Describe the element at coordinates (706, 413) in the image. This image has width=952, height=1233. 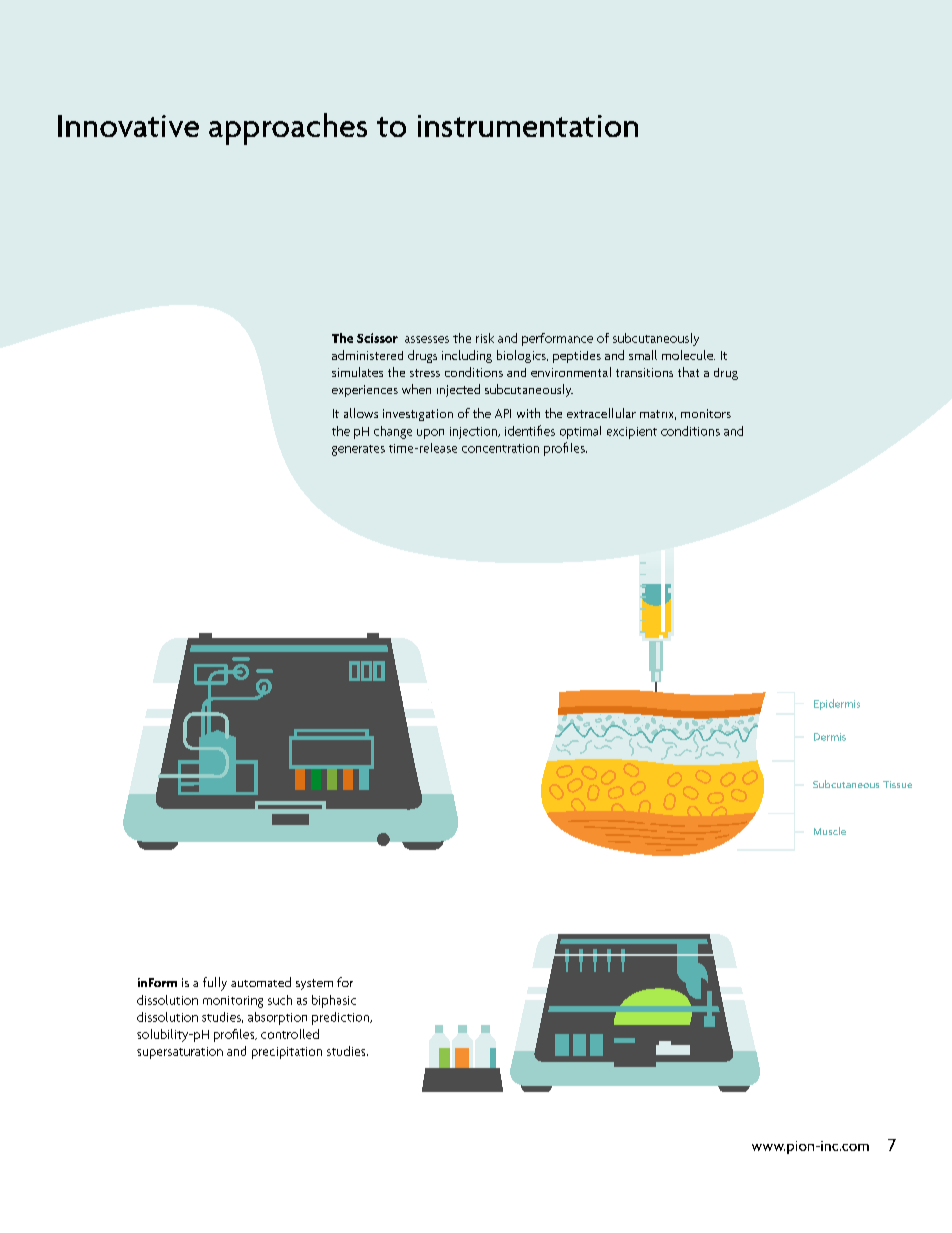
I see `monitors` at that location.
